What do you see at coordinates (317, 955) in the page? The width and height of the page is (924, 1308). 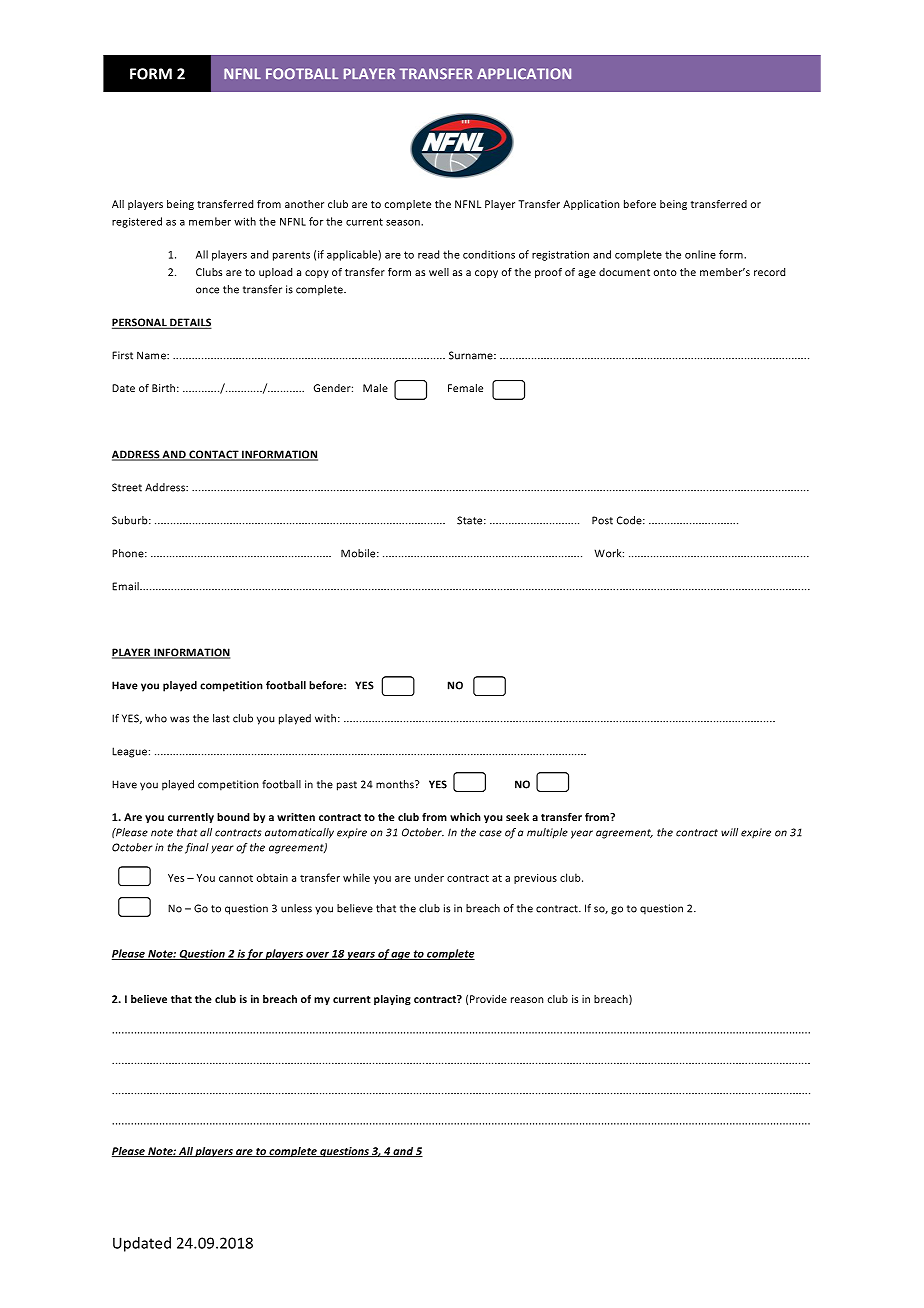 I see `over` at bounding box center [317, 955].
